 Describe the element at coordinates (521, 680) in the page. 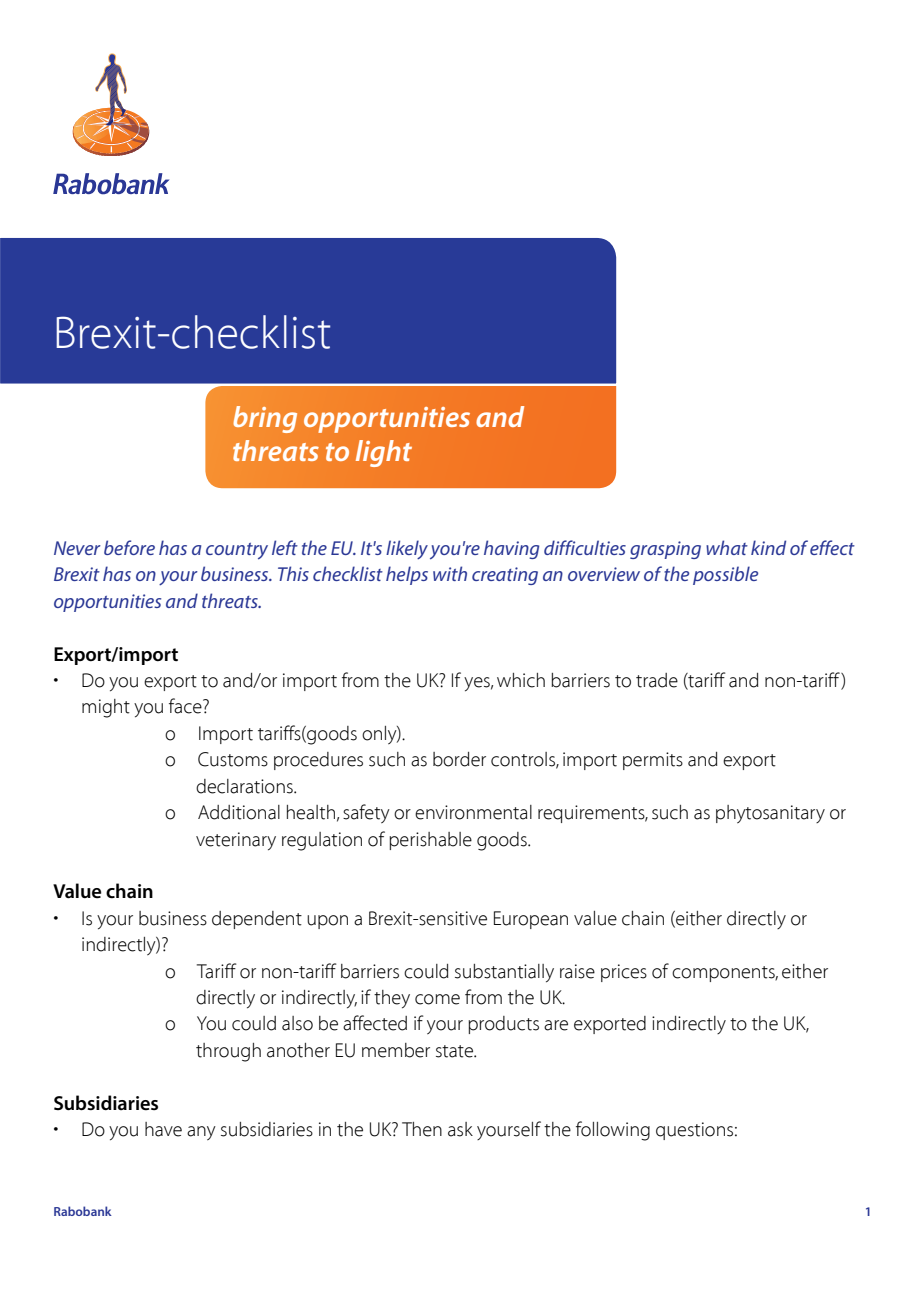

I see `which` at that location.
